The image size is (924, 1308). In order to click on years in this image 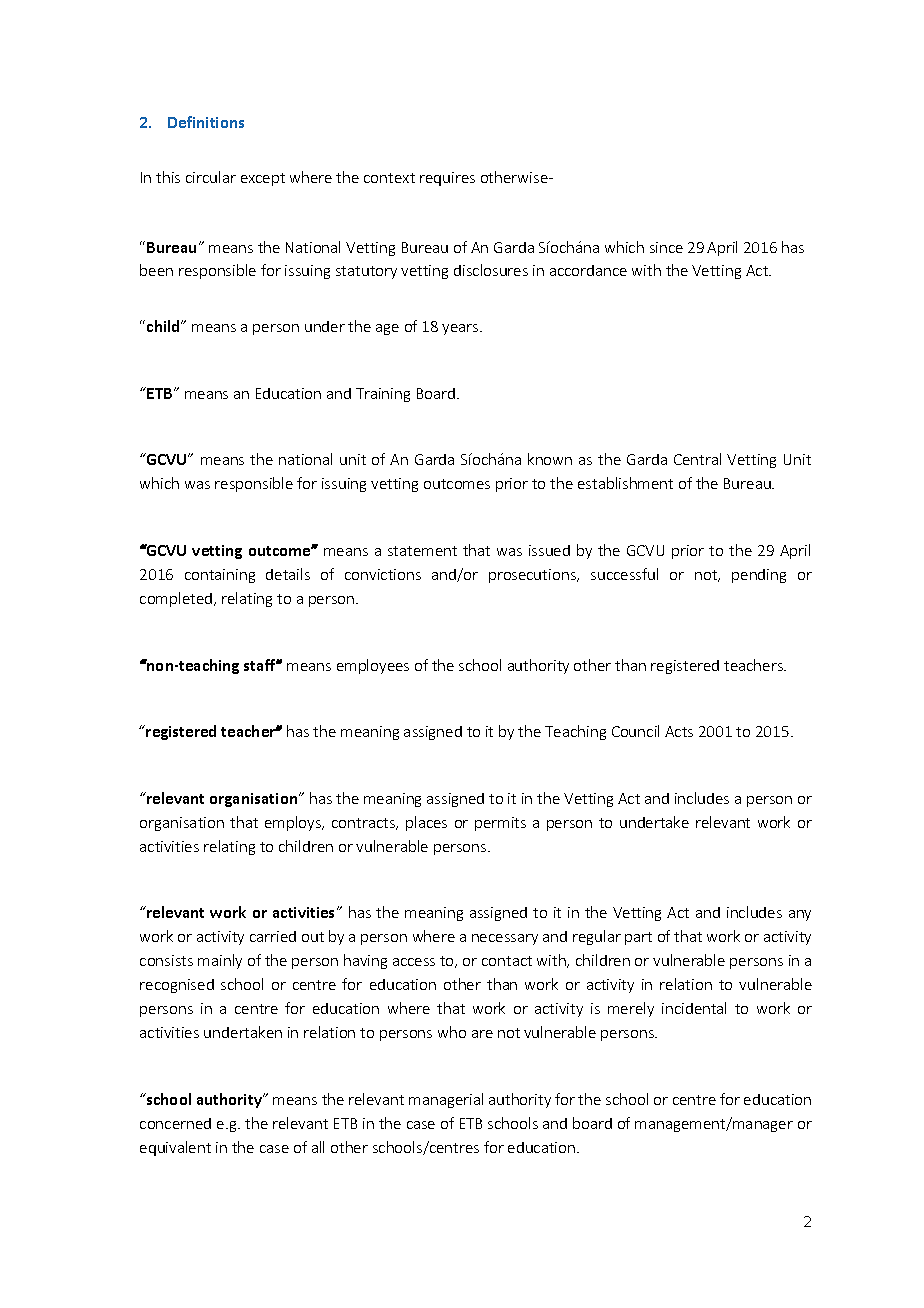, I will do `click(461, 329)`.
